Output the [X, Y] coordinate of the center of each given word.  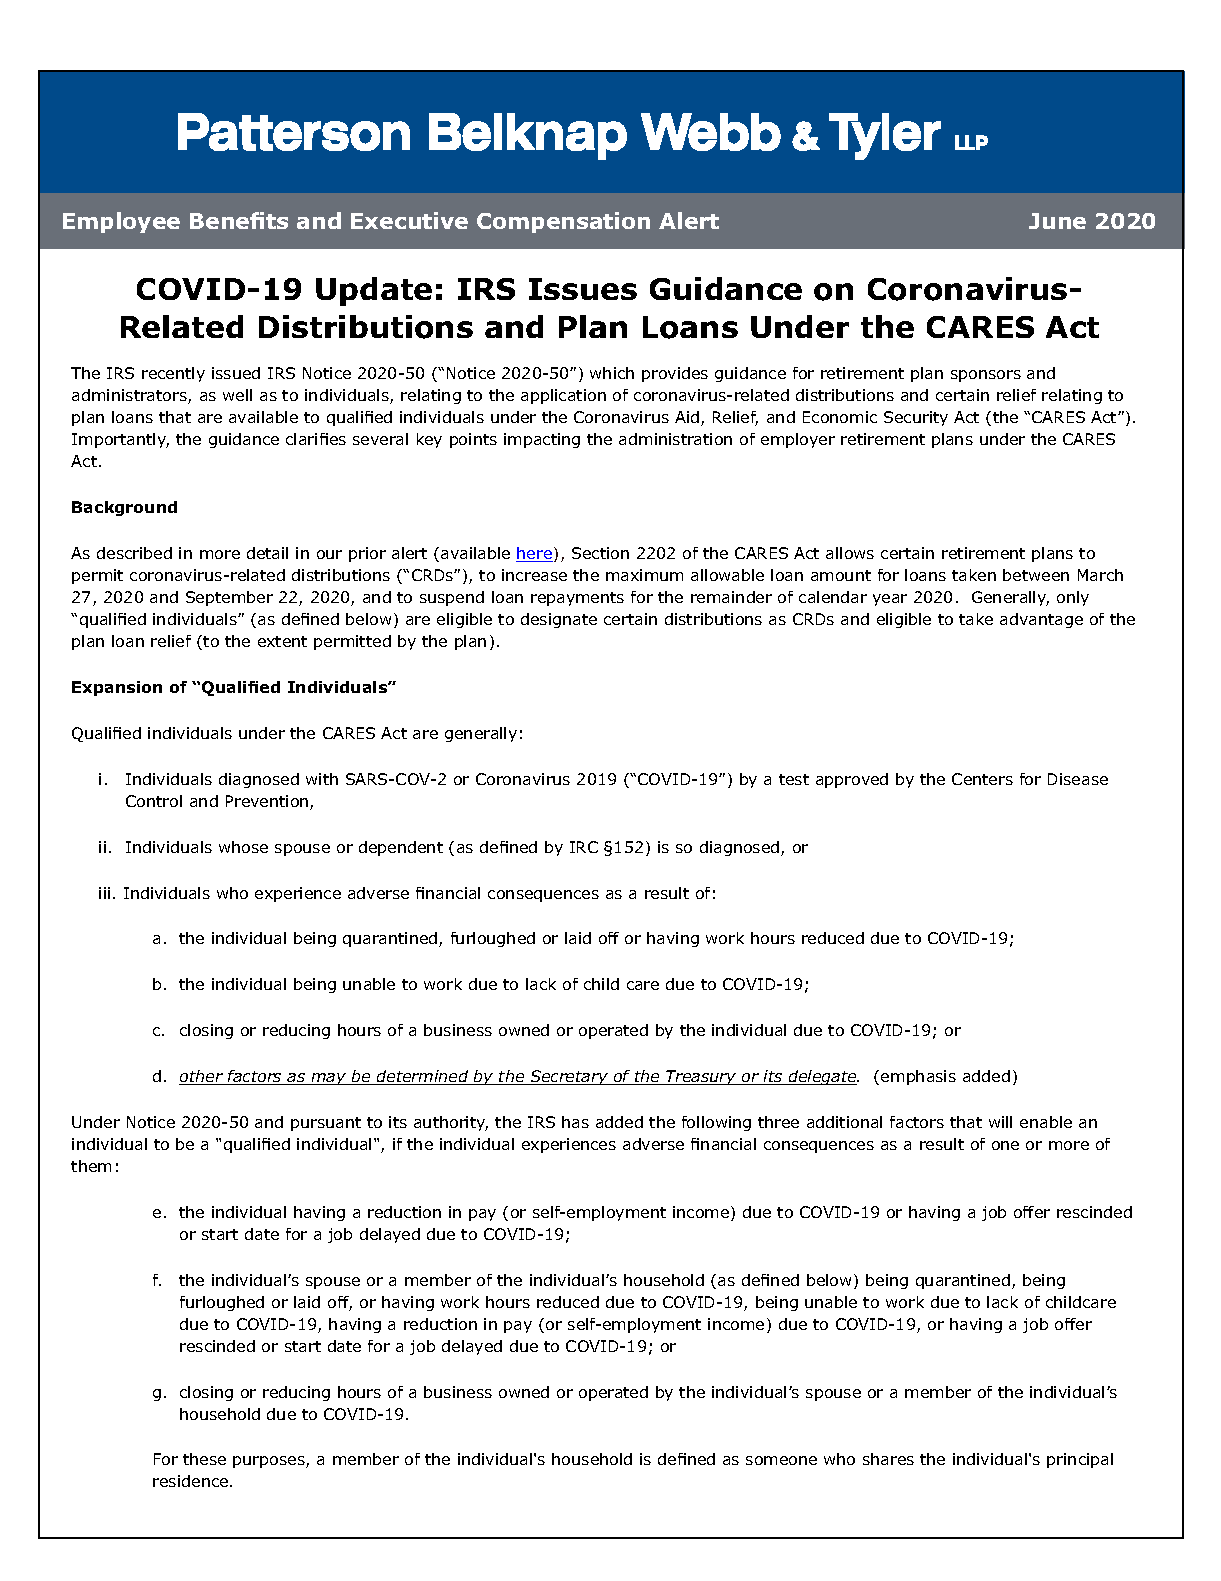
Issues [583, 289]
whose [243, 847]
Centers [982, 779]
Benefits [239, 220]
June [1057, 221]
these [204, 1459]
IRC [584, 847]
